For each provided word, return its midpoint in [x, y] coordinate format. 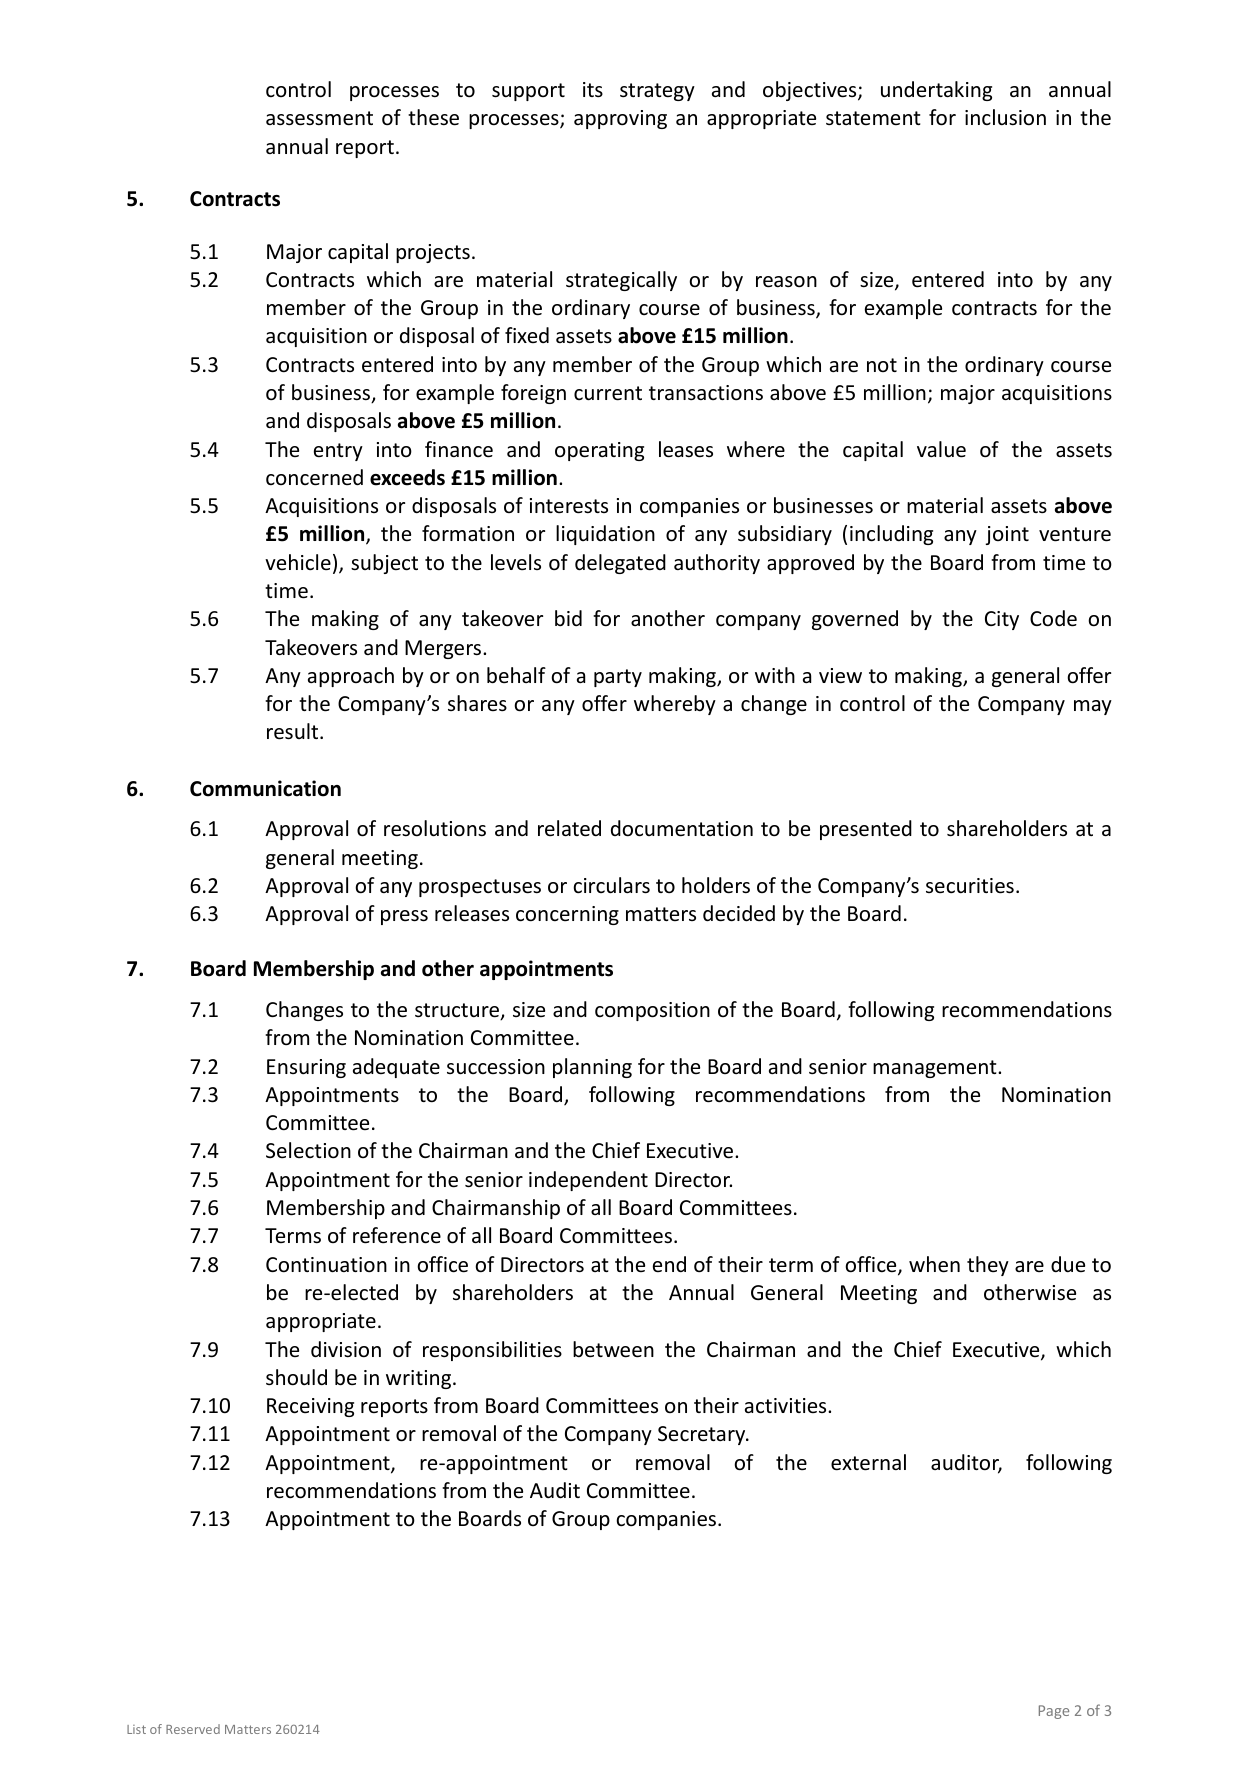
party [618, 678]
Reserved [193, 1729]
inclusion [1005, 117]
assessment [319, 118]
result [294, 731]
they [988, 1266]
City [1002, 620]
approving [620, 119]
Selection [308, 1150]
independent [588, 1181]
